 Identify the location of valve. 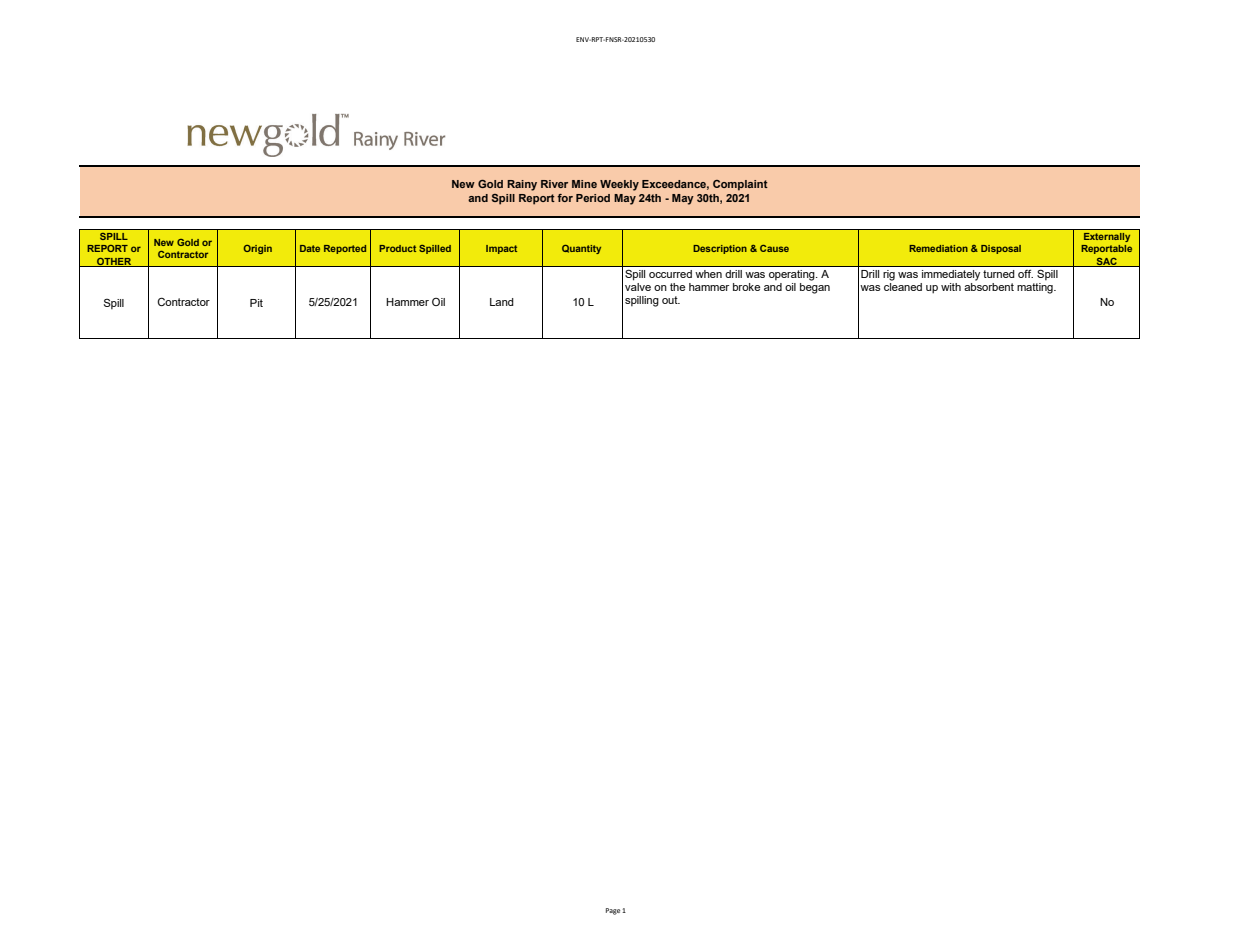
(638, 285).
